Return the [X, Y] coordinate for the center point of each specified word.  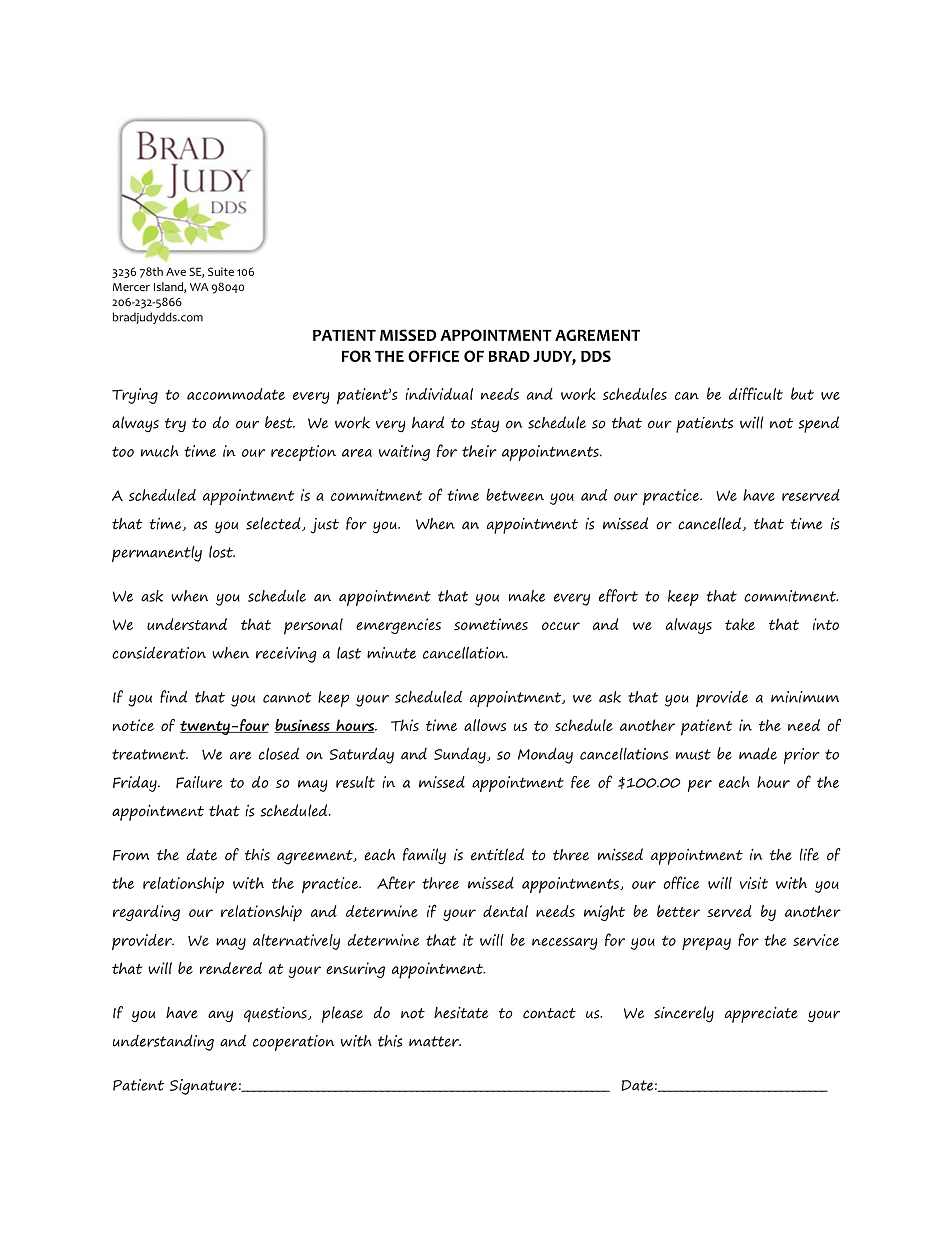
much [160, 451]
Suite [221, 271]
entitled [497, 854]
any [220, 1016]
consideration [159, 652]
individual [439, 394]
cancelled [710, 524]
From [131, 855]
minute [391, 653]
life [809, 854]
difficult [756, 393]
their [479, 451]
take [740, 624]
